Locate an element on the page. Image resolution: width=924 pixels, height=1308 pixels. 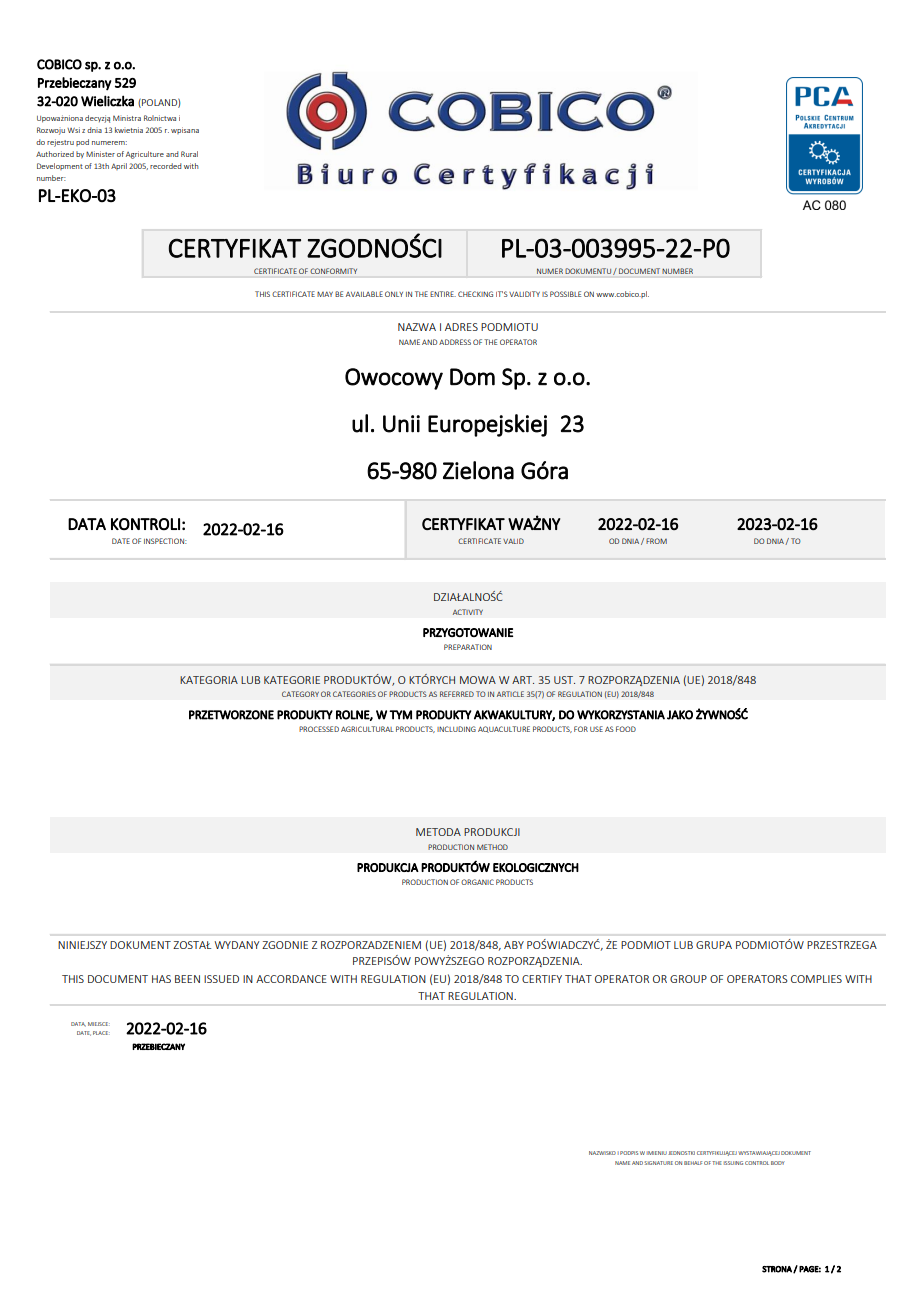
POSSIBLE is located at coordinates (565, 294).
